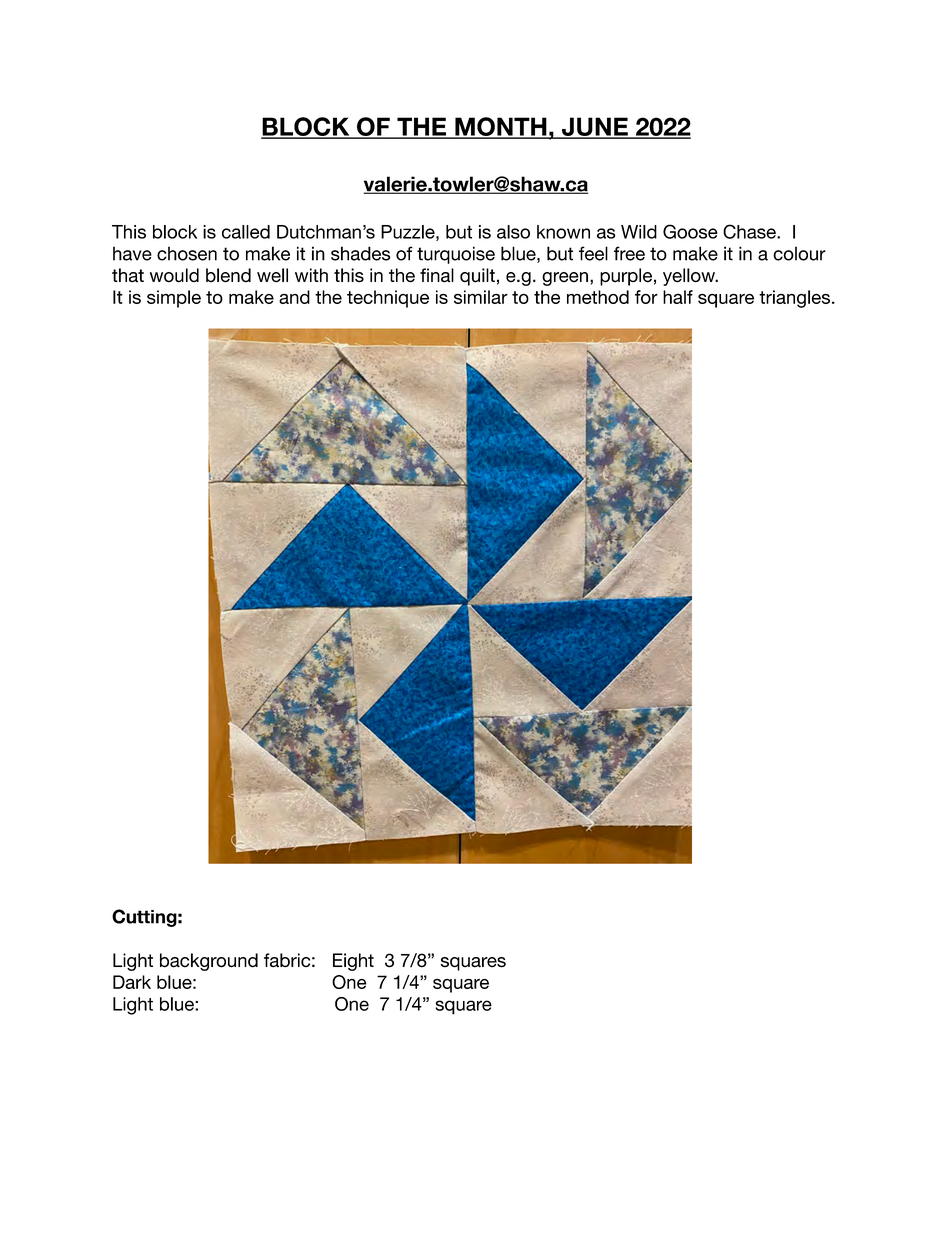 Image resolution: width=952 pixels, height=1233 pixels. Describe the element at coordinates (132, 982) in the screenshot. I see `Dark` at that location.
